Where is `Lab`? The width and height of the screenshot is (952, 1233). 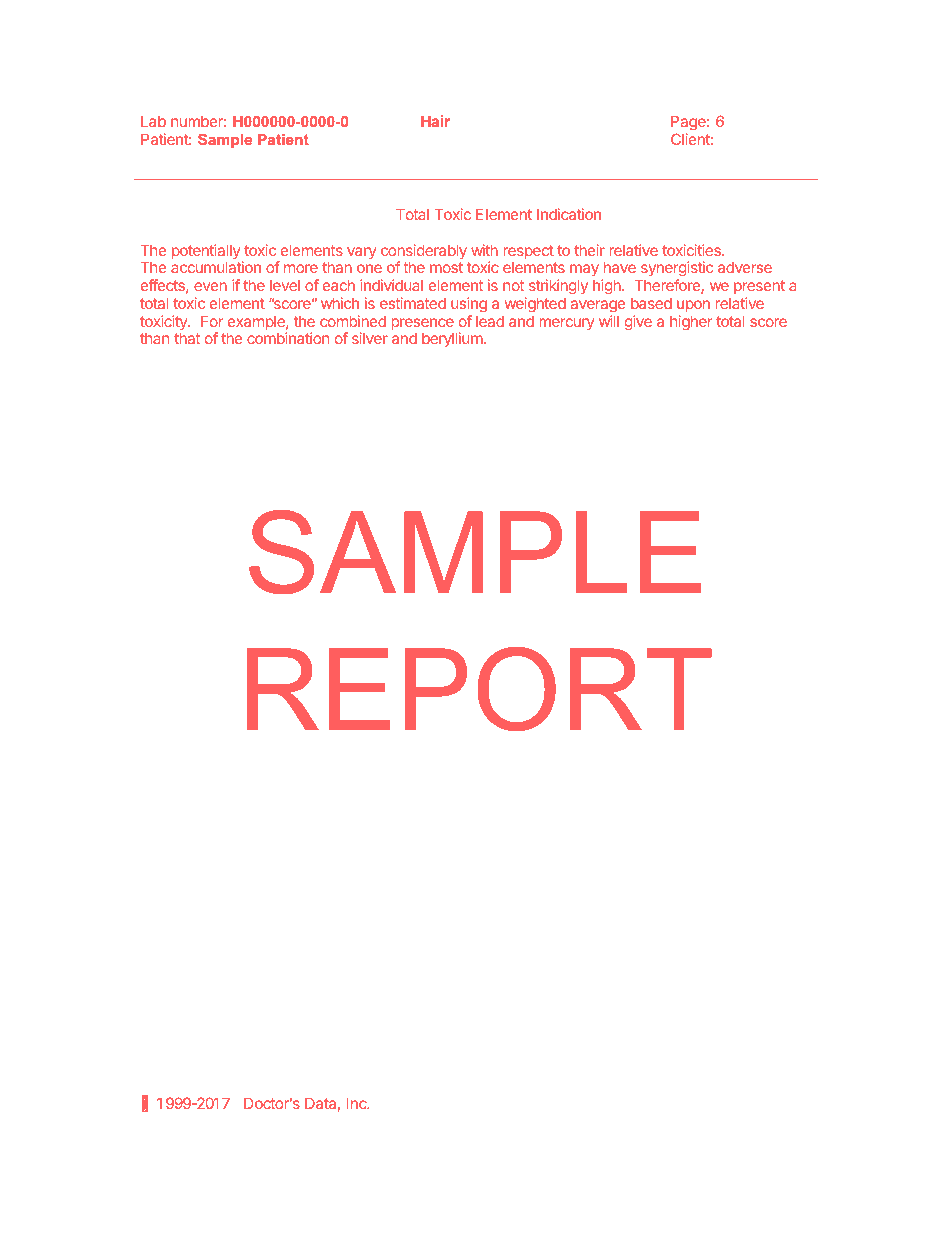 Lab is located at coordinates (153, 121).
